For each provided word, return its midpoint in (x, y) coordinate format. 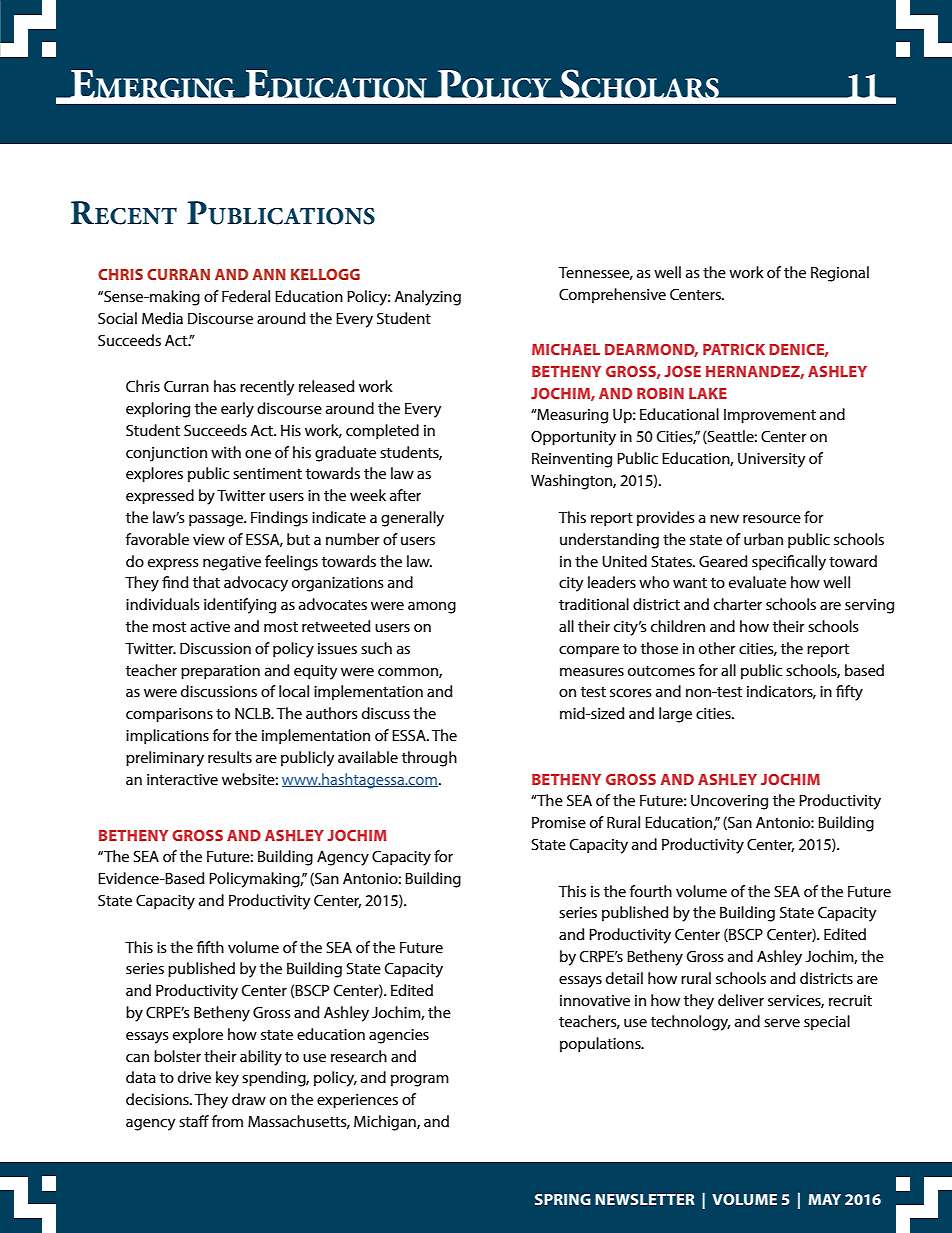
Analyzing (427, 298)
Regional (840, 274)
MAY (824, 1199)
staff (194, 1121)
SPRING (563, 1199)
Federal (246, 296)
